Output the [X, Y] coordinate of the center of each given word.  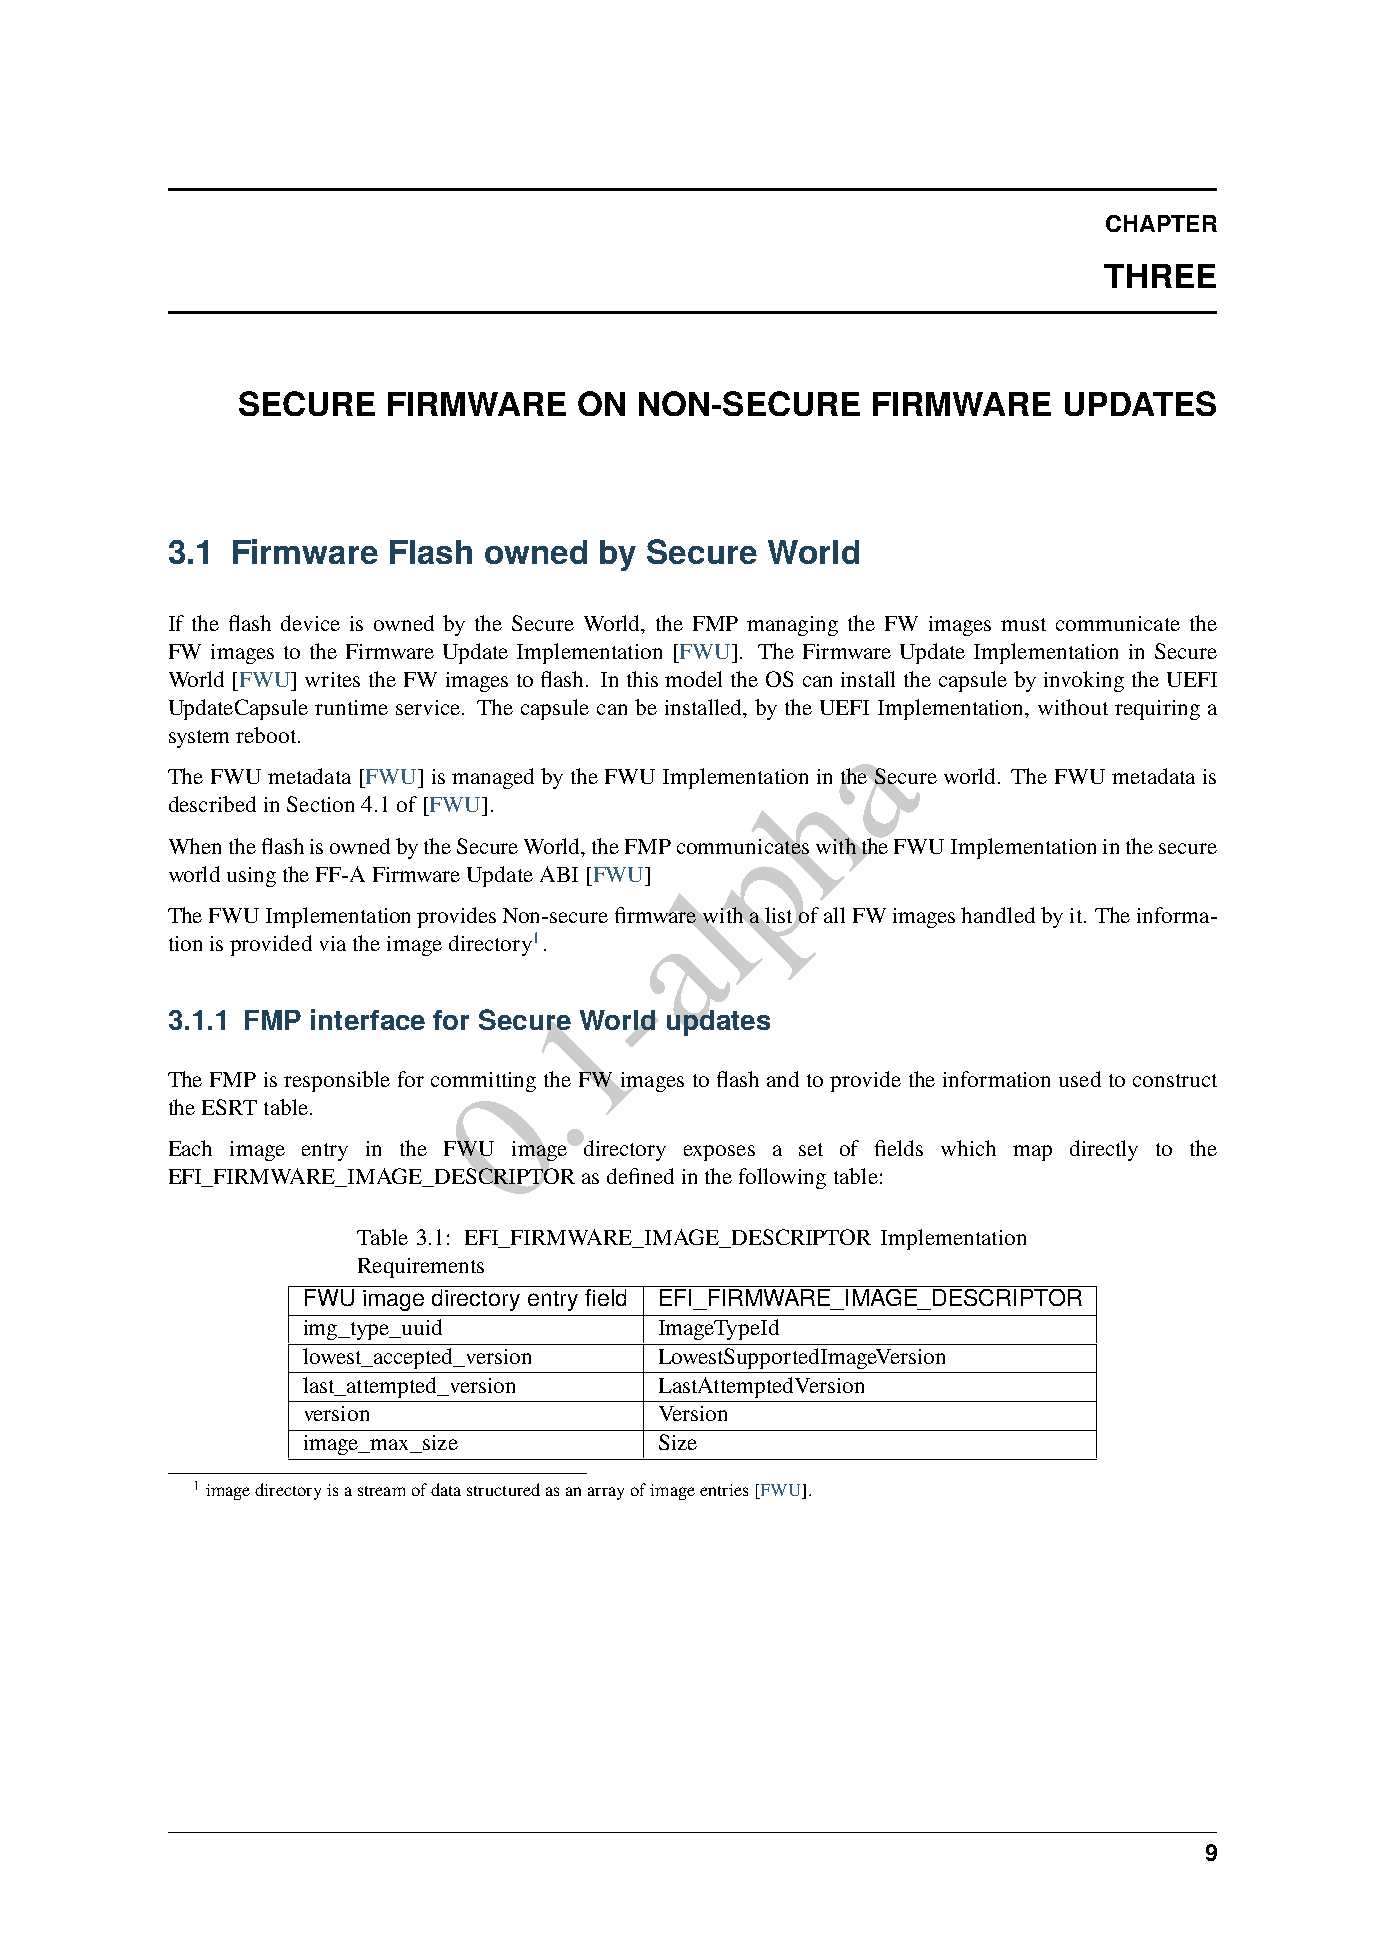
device [310, 623]
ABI [559, 874]
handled [998, 915]
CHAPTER [1161, 223]
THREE [1160, 276]
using [251, 877]
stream [381, 1491]
